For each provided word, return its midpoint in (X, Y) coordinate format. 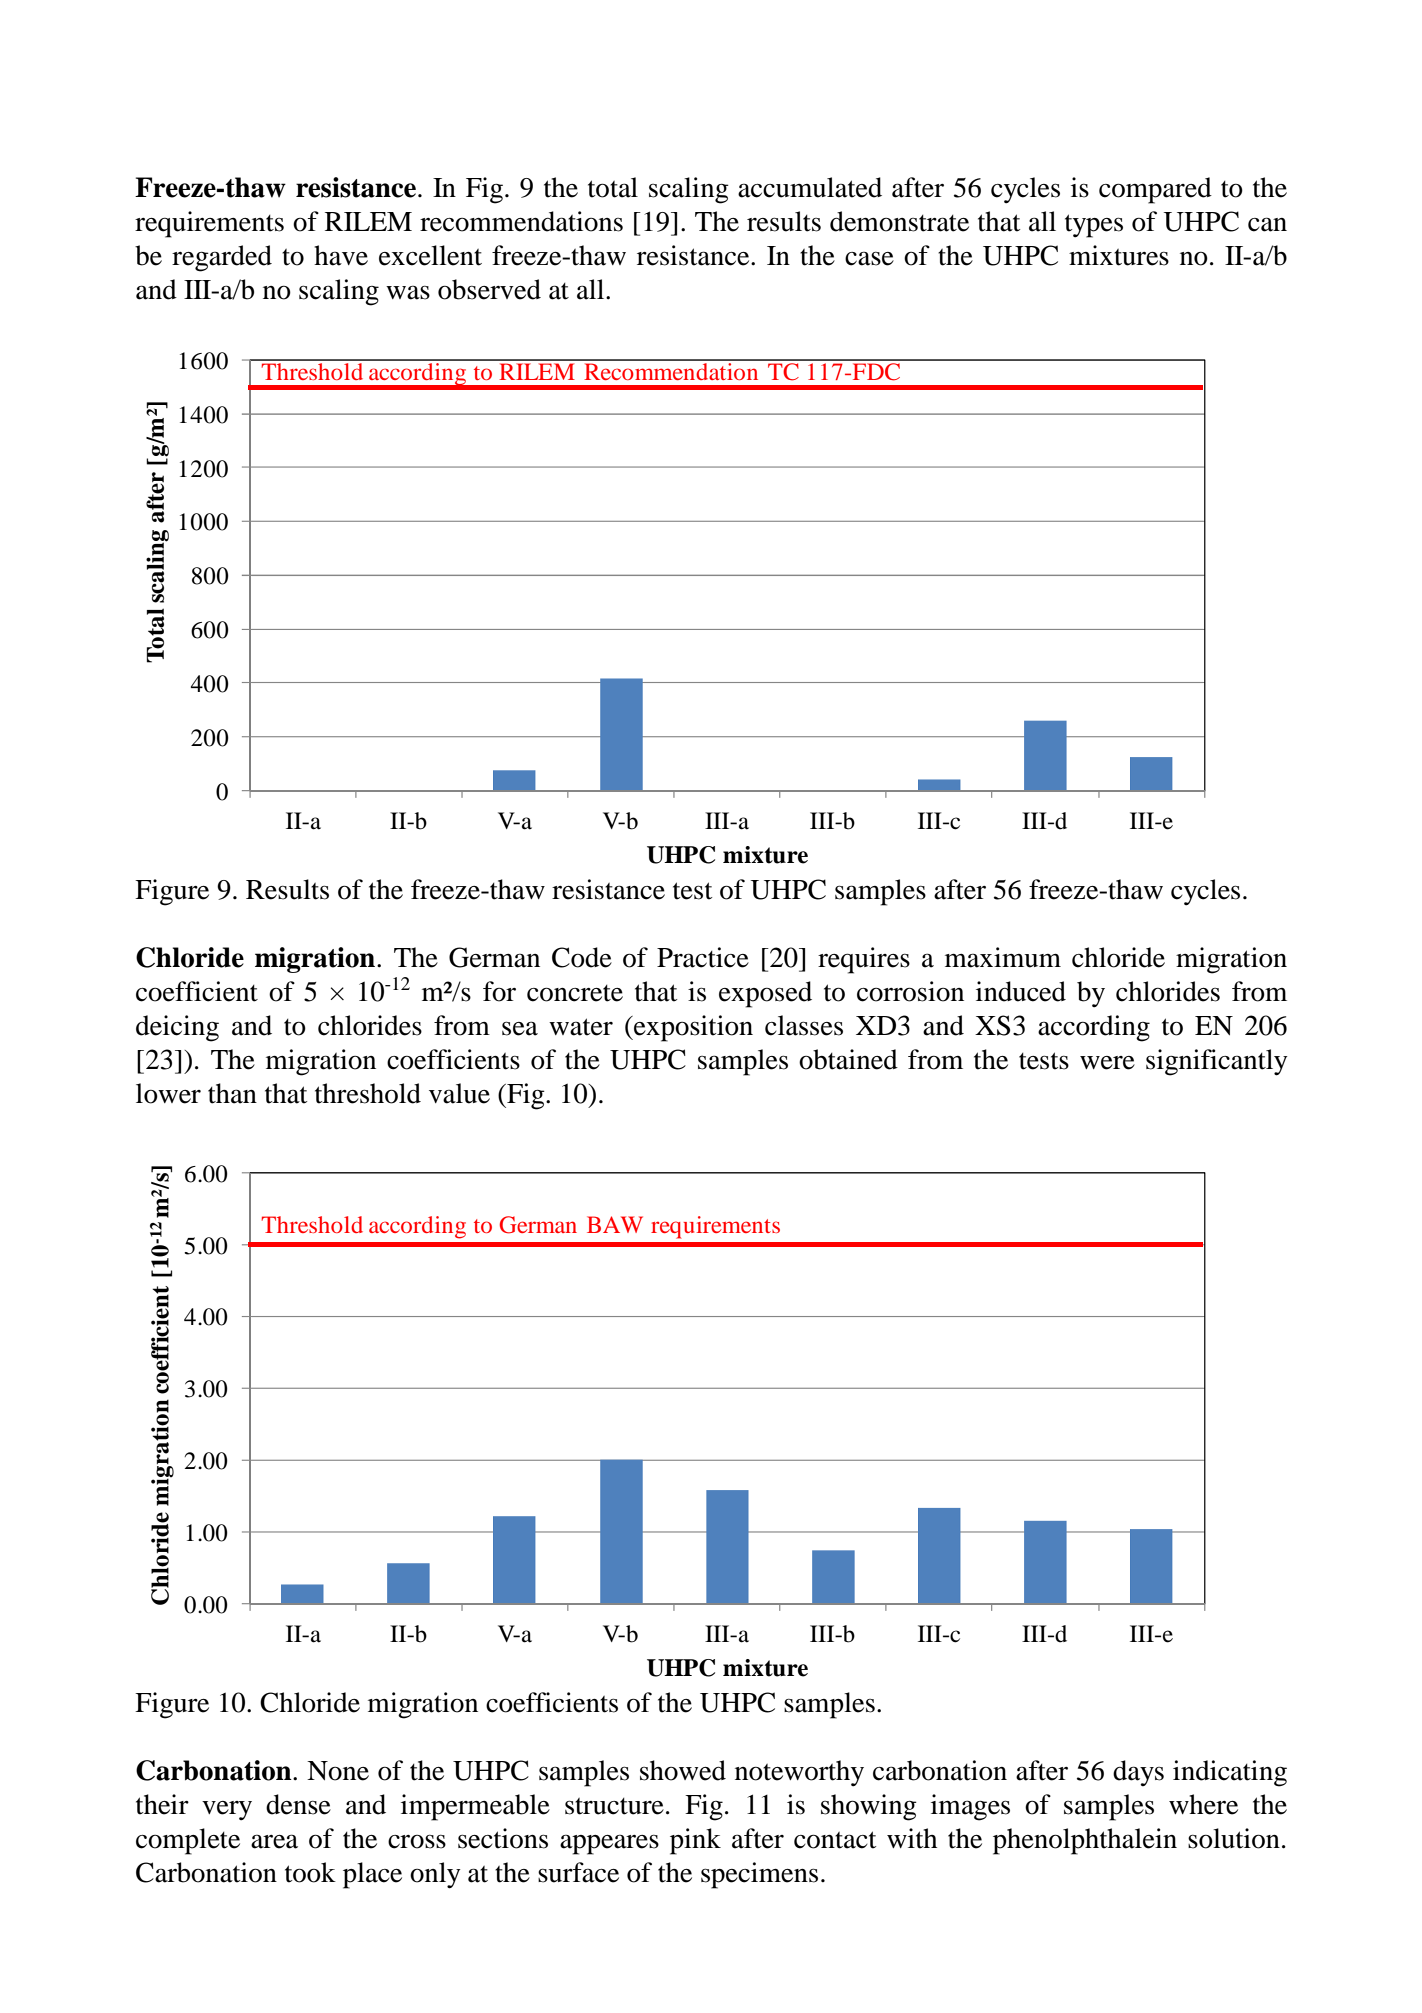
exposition (692, 1028)
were (1107, 1063)
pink (695, 1841)
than (232, 1093)
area (274, 1841)
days (1138, 1773)
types (1094, 226)
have (341, 255)
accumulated (810, 187)
